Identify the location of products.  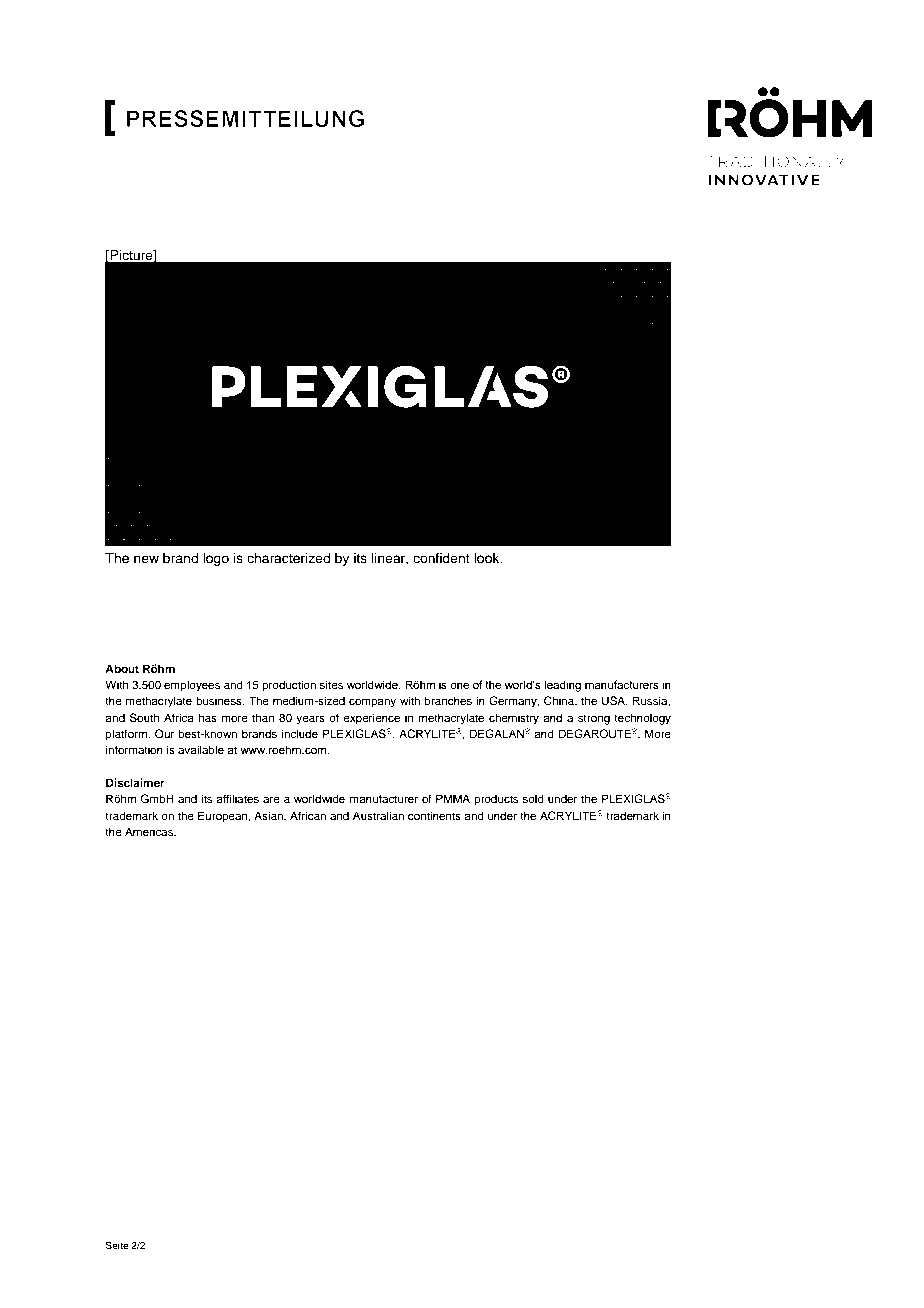
(496, 800).
